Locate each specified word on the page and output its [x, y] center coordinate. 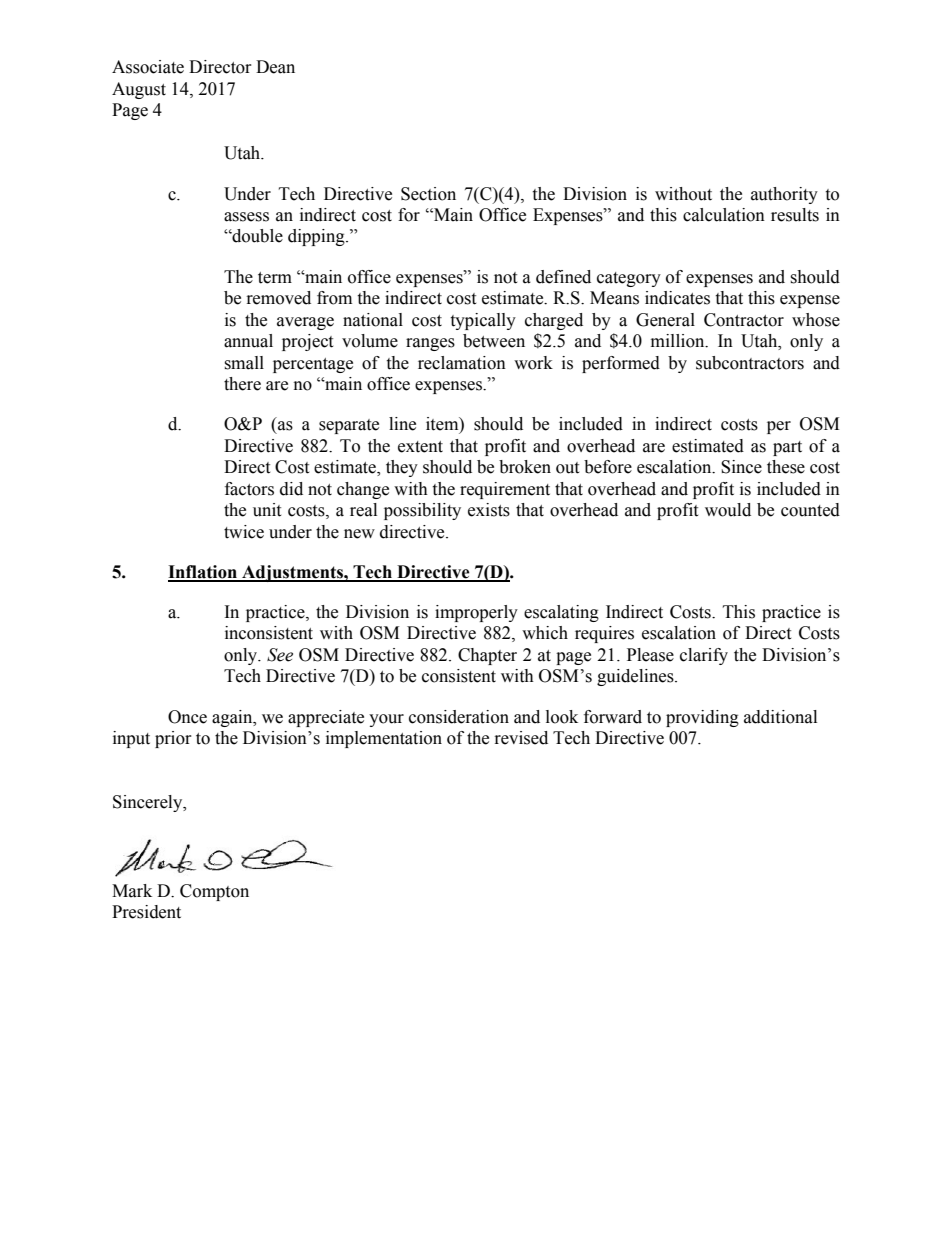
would [728, 510]
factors [249, 489]
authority [784, 195]
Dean [275, 67]
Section [428, 194]
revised [521, 738]
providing [702, 718]
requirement [505, 490]
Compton [214, 892]
